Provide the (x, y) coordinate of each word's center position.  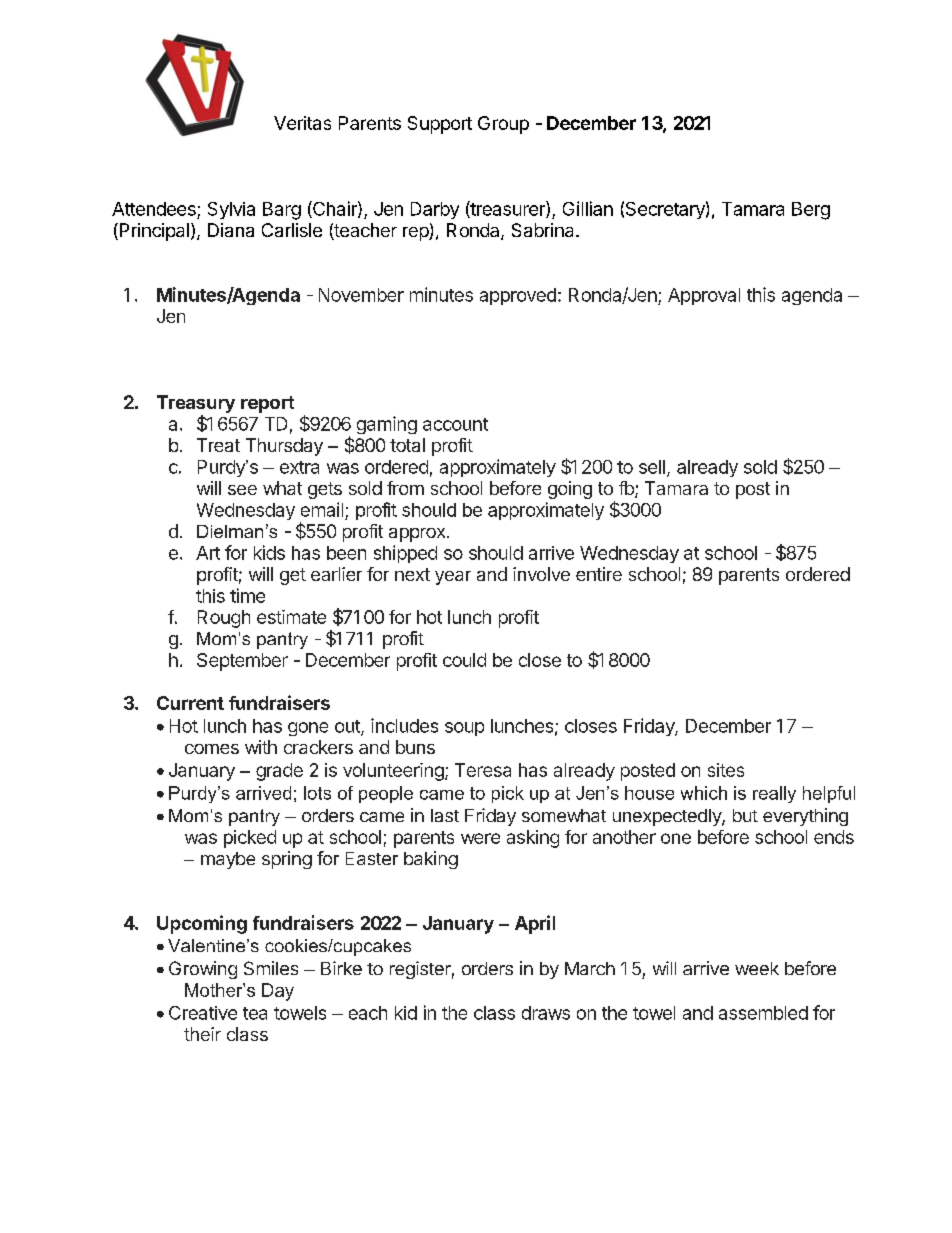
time (247, 595)
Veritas (302, 123)
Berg (811, 211)
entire (599, 574)
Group (503, 125)
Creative (203, 1013)
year (453, 578)
